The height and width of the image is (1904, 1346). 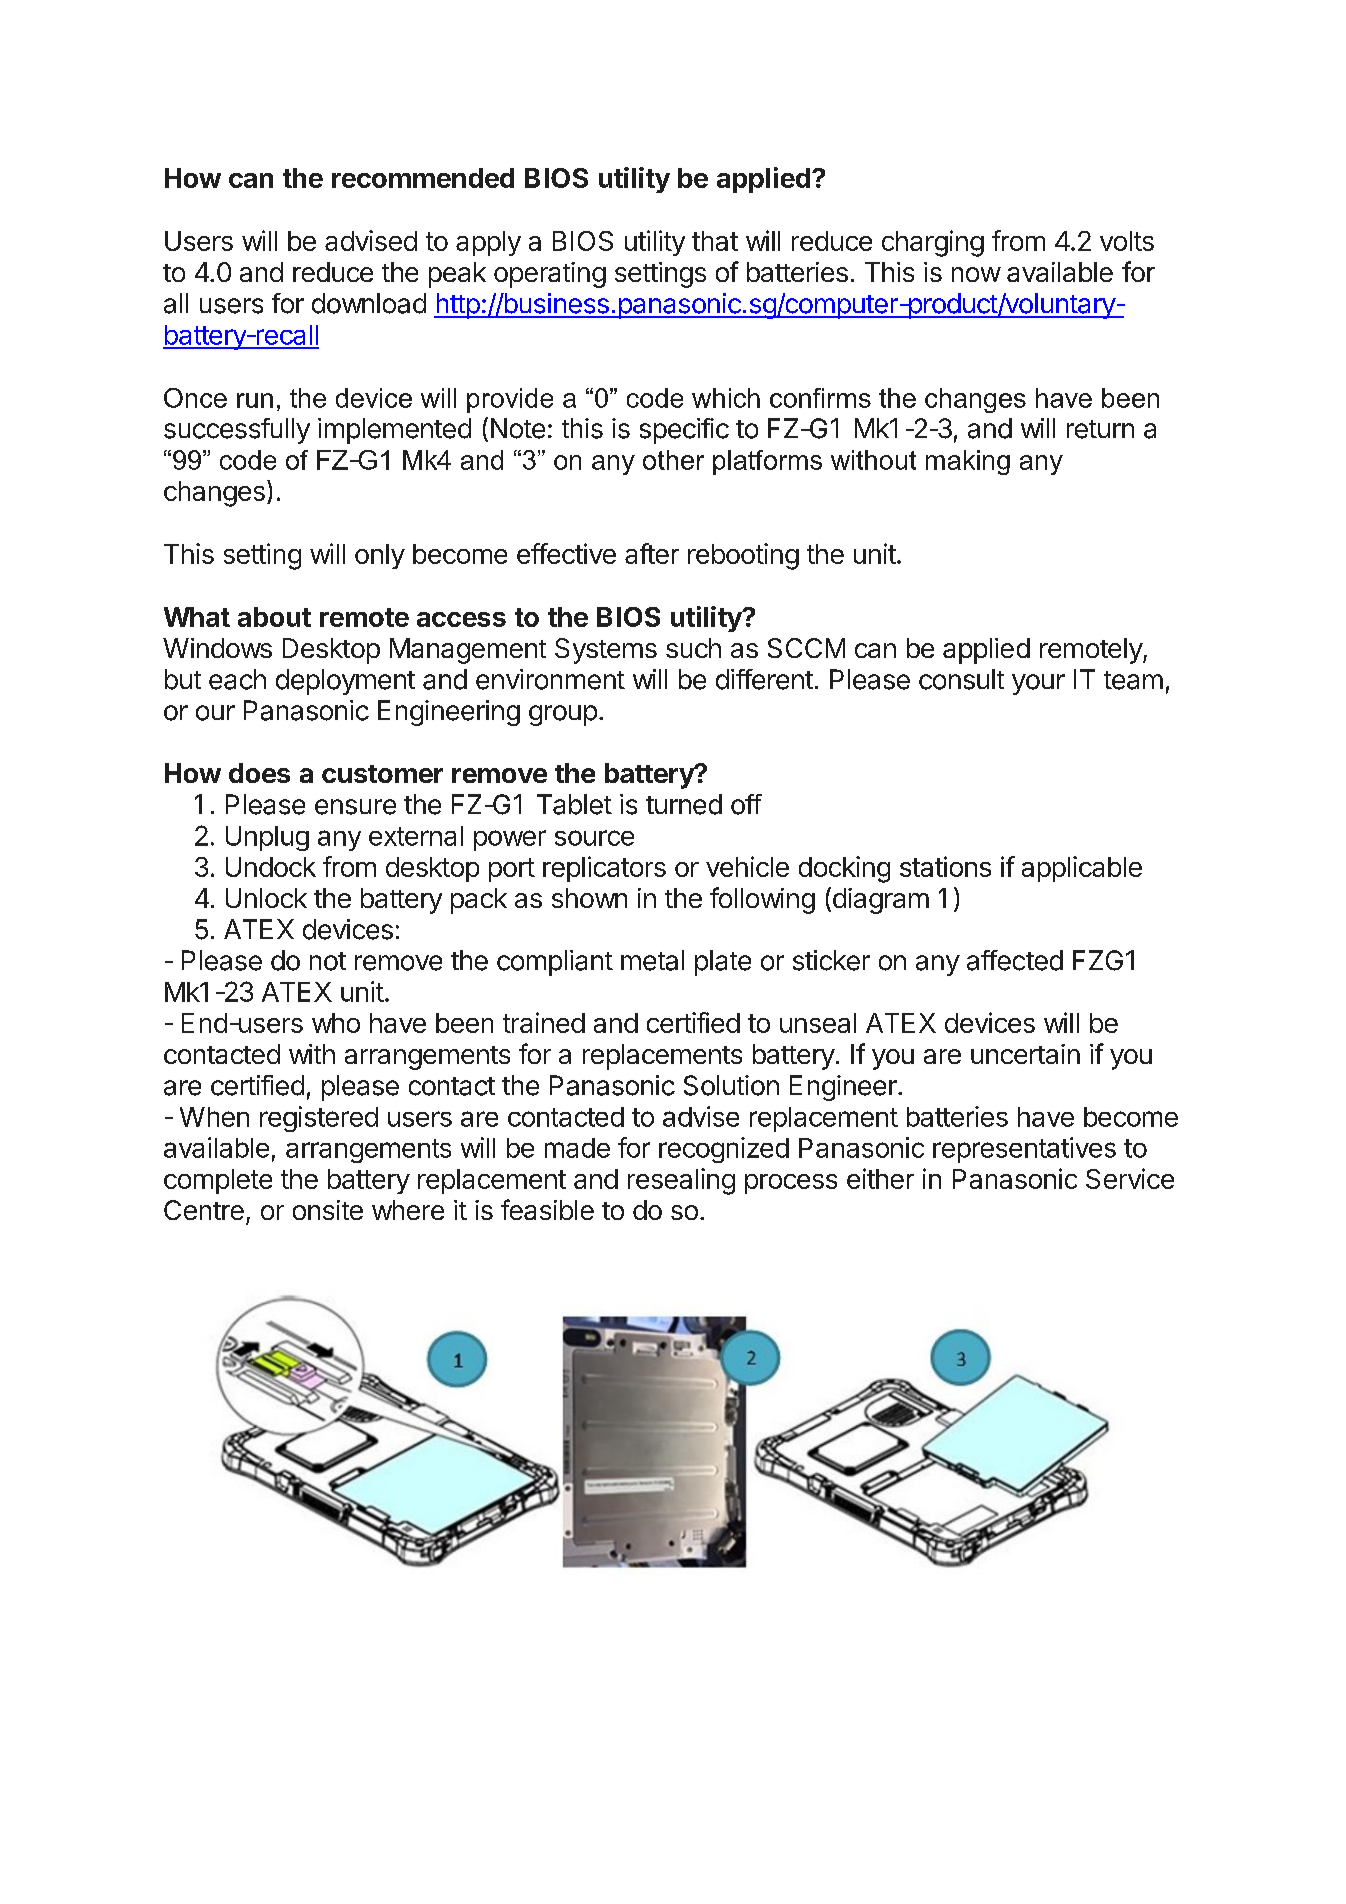 I want to click on charging, so click(x=933, y=243).
